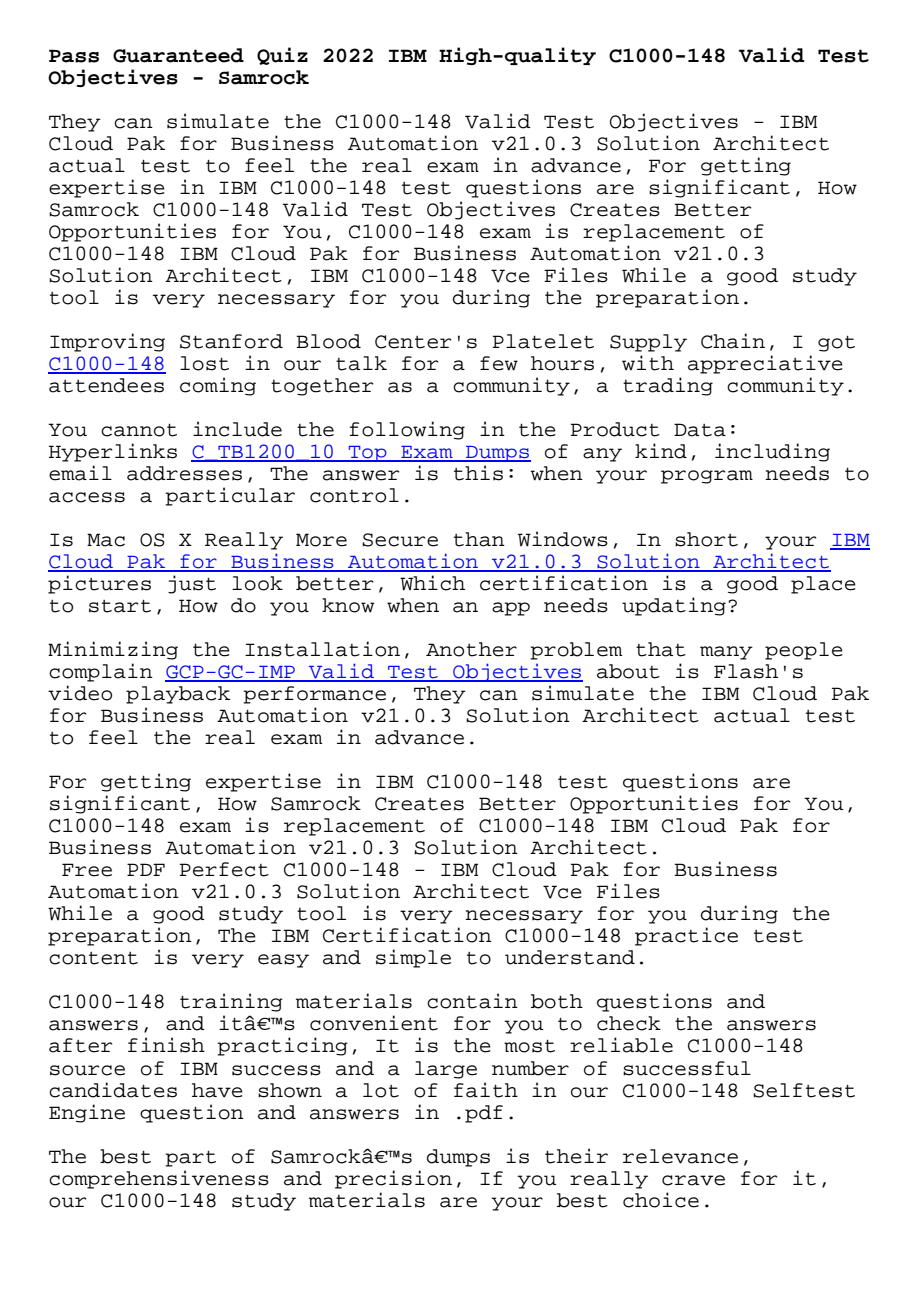 The width and height of the screenshot is (924, 1308). Describe the element at coordinates (772, 452) in the screenshot. I see `including` at that location.
